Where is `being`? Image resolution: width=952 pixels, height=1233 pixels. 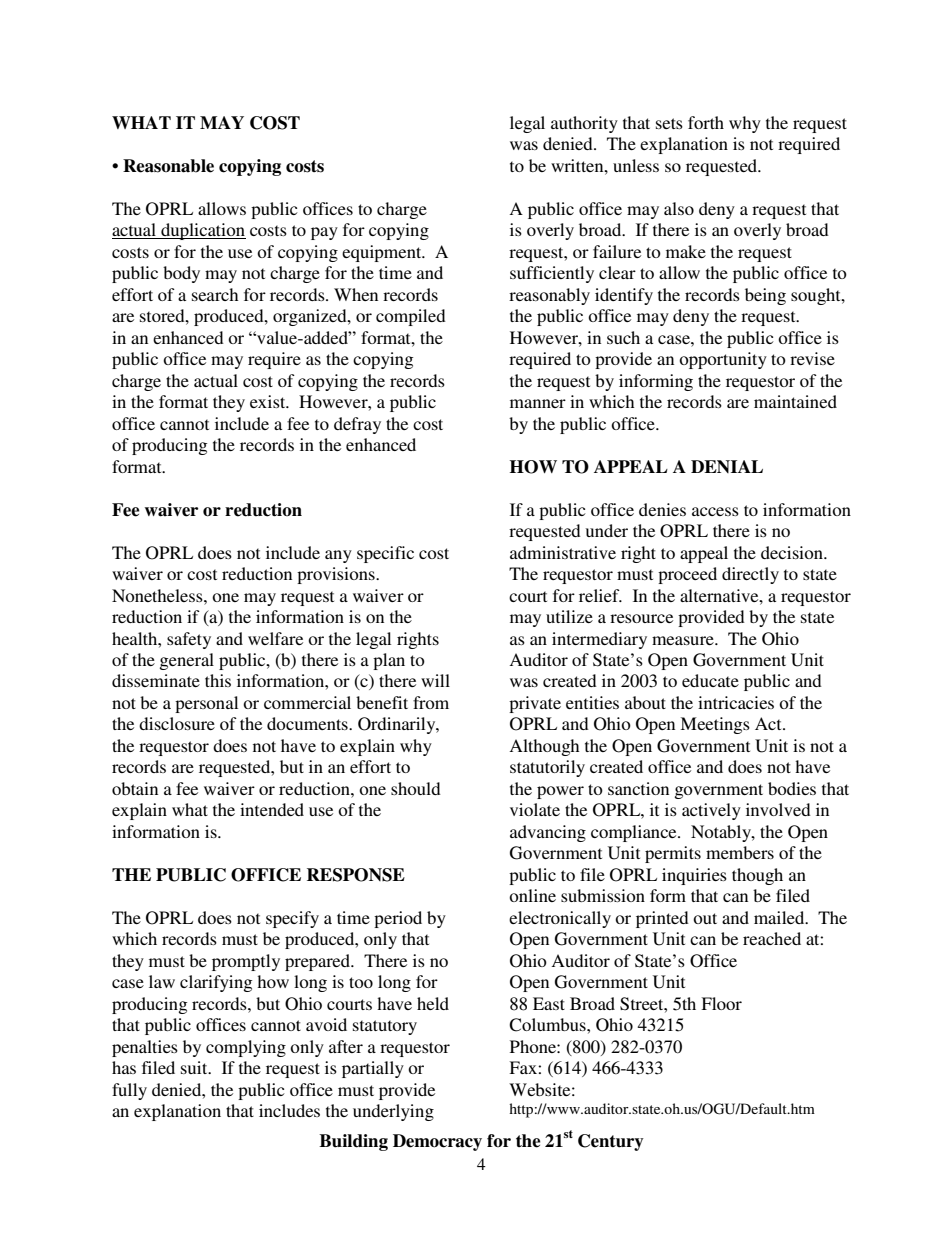 being is located at coordinates (765, 296).
